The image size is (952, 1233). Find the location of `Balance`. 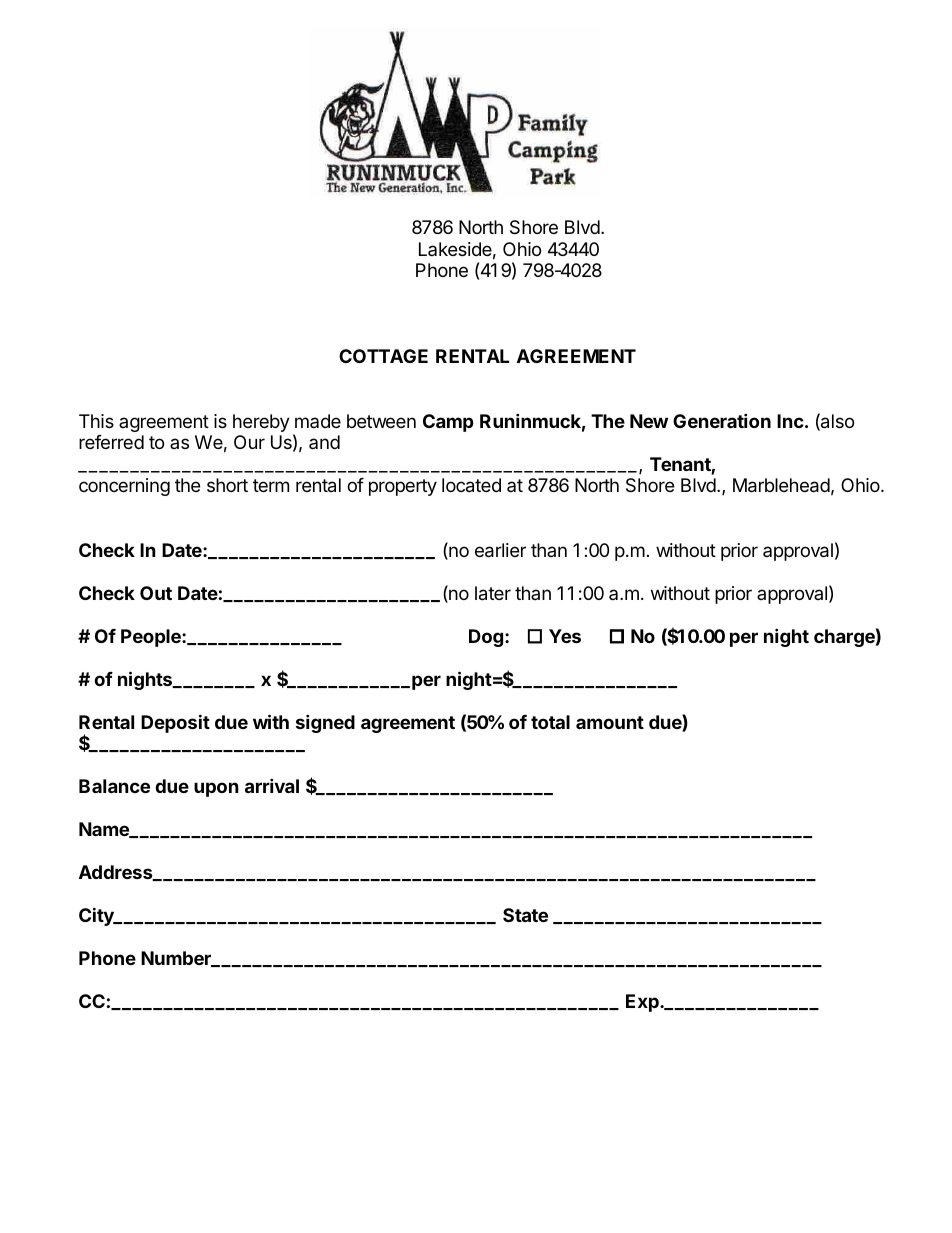

Balance is located at coordinates (114, 786).
